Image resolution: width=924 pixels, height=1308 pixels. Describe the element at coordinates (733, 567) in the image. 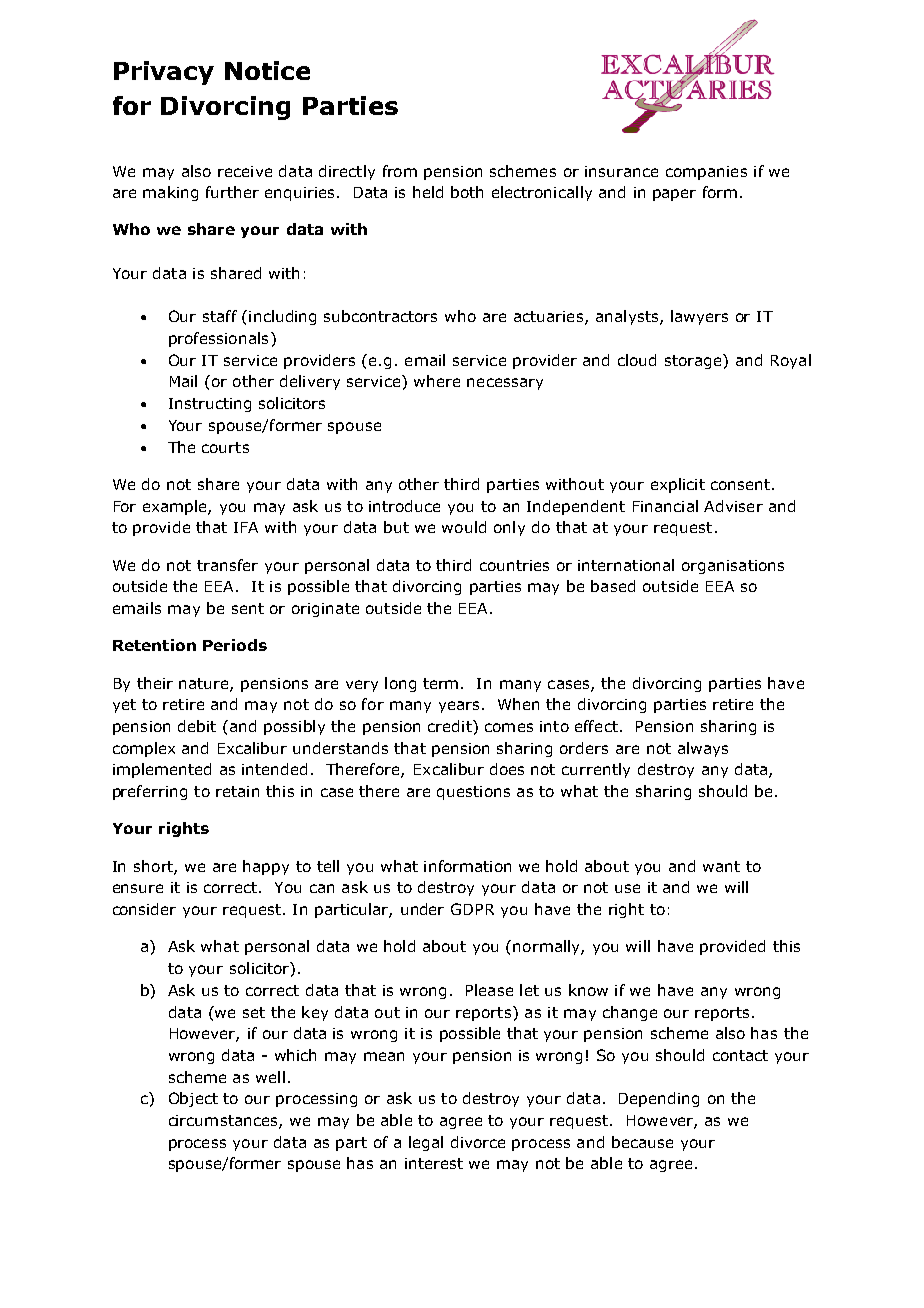

I see `organisations` at that location.
